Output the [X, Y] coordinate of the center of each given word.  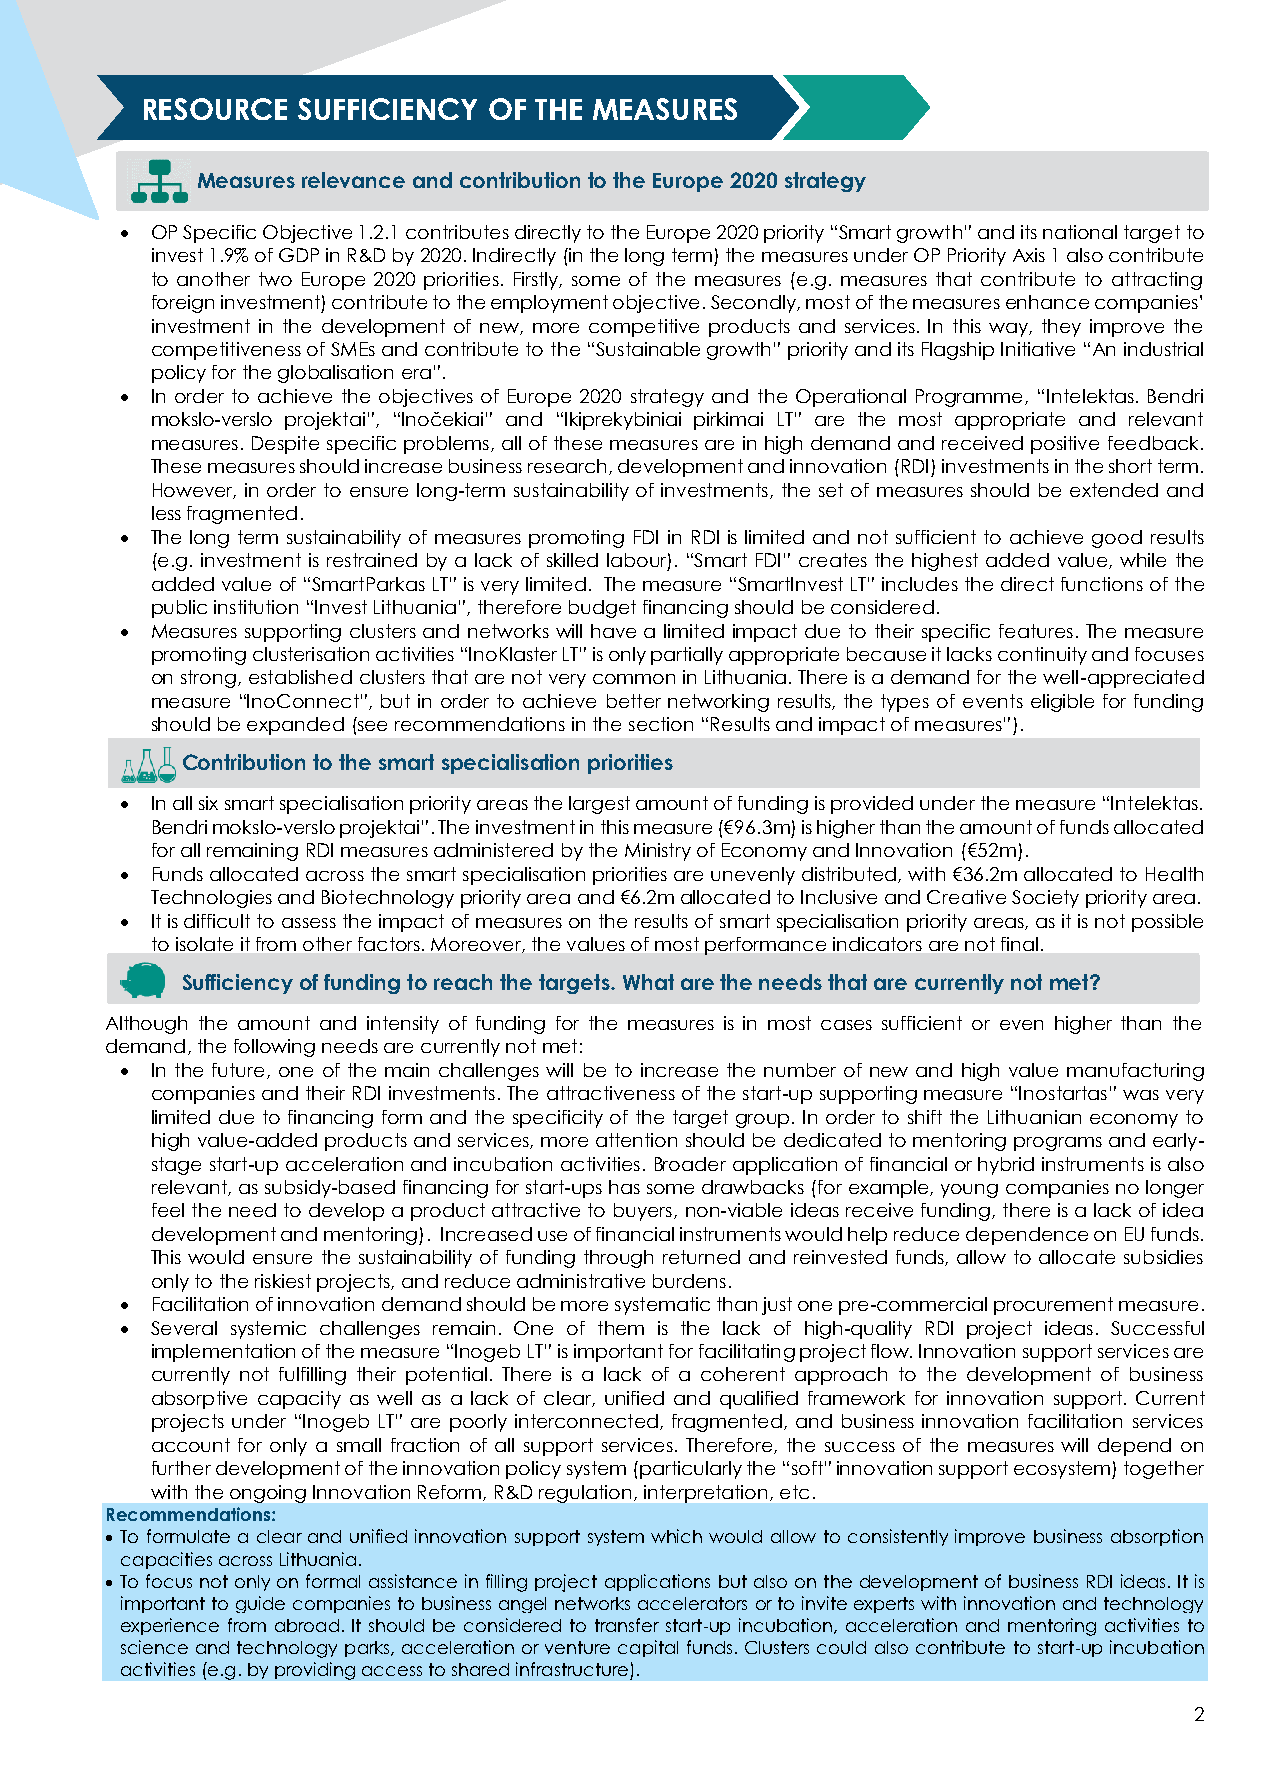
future [238, 1070]
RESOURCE [215, 109]
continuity [1042, 656]
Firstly [537, 281]
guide [260, 1604]
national [1080, 232]
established [300, 677]
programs [1058, 1144]
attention [636, 1140]
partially [687, 656]
